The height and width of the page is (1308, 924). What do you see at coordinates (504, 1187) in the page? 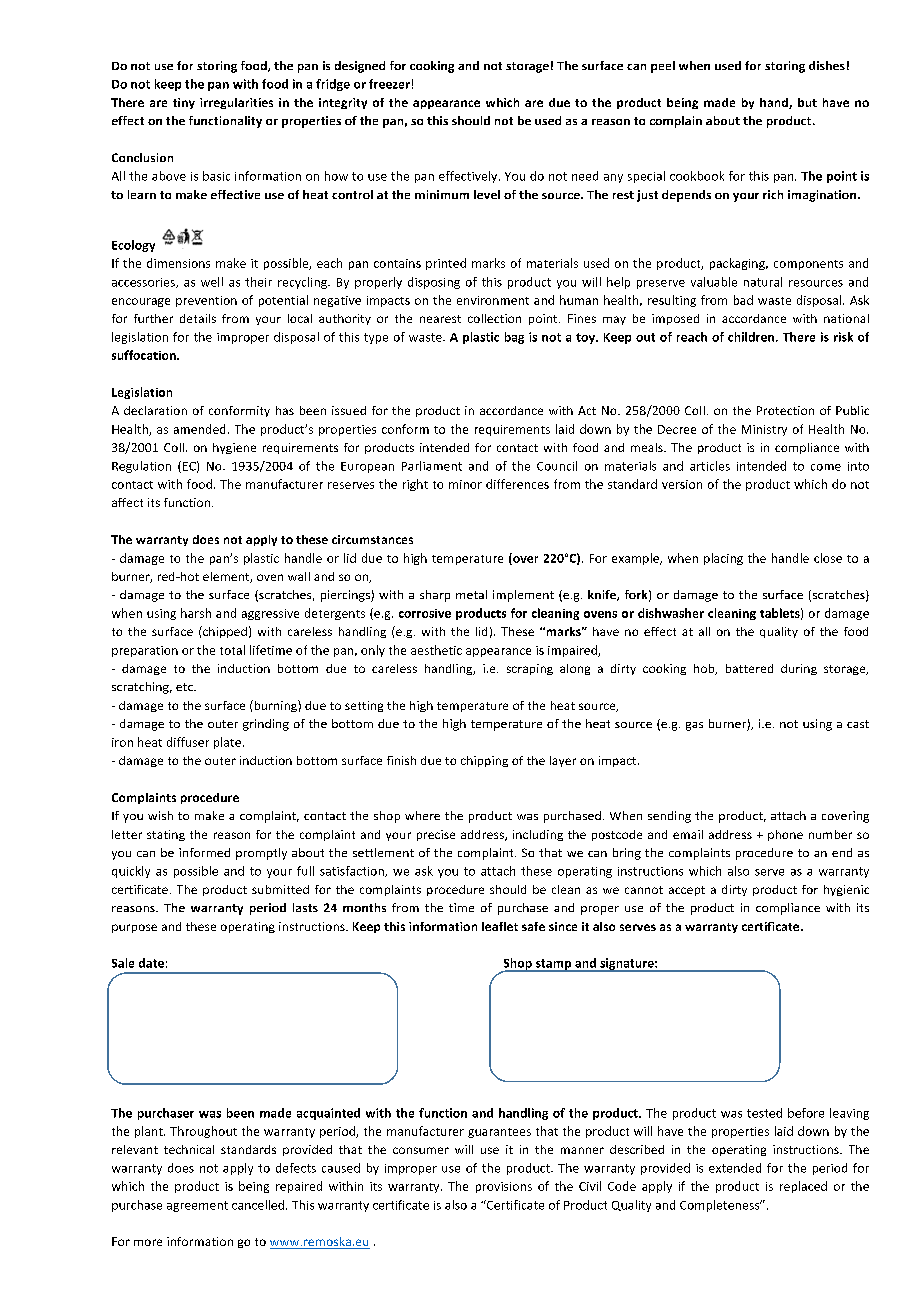
I see `provisions` at bounding box center [504, 1187].
